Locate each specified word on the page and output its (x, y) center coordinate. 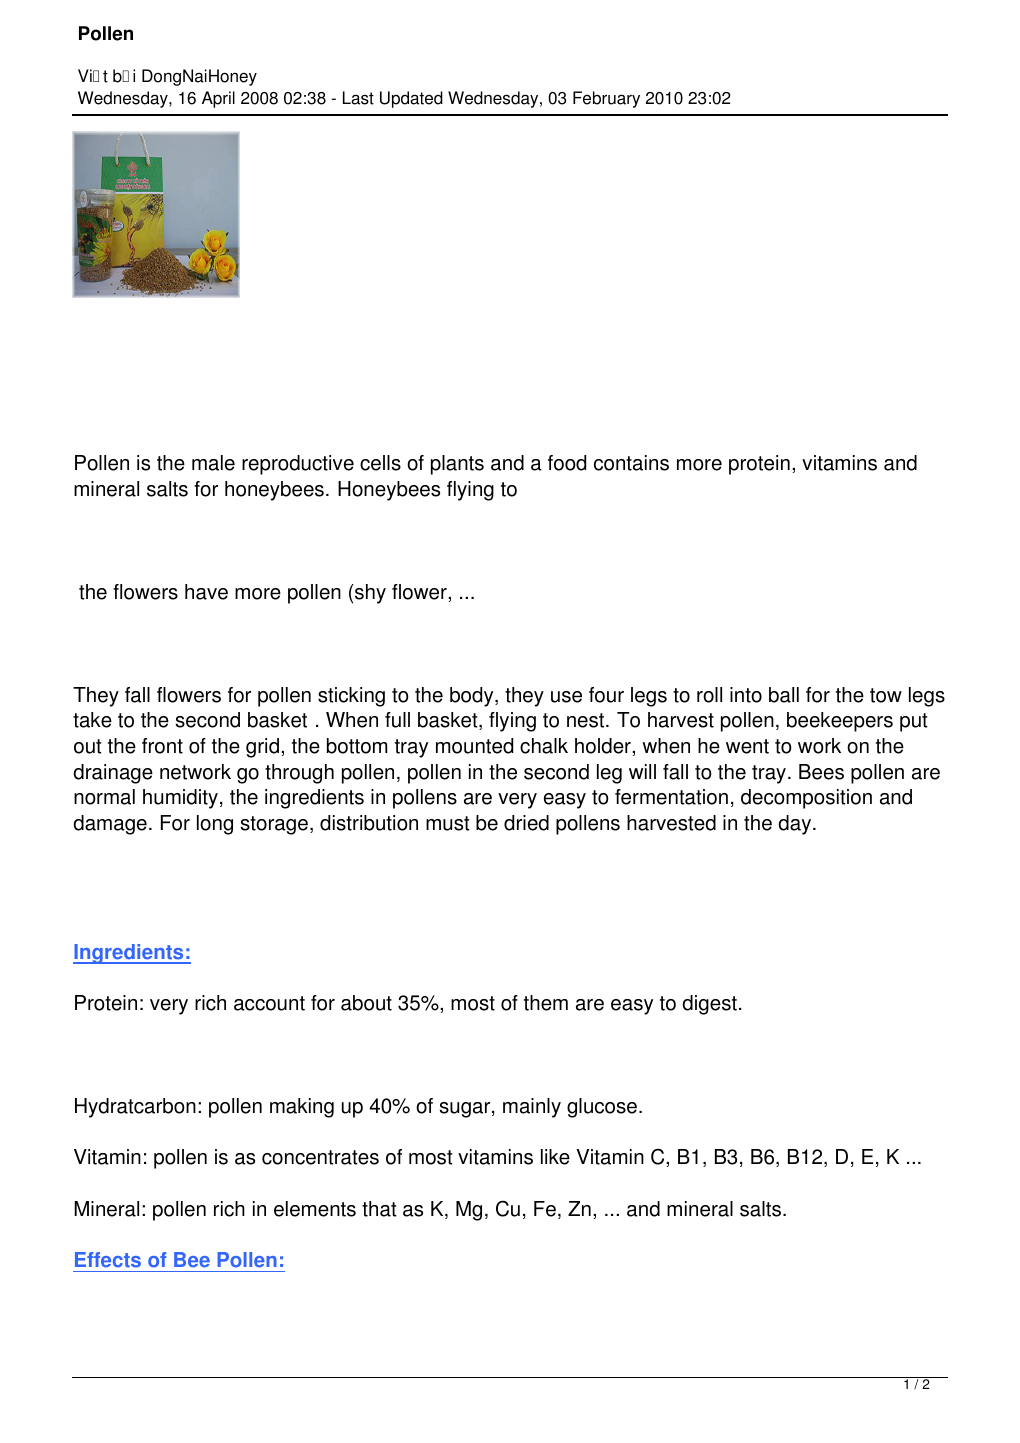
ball (784, 695)
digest (709, 1005)
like (555, 1157)
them (546, 1003)
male (213, 463)
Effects (108, 1260)
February (606, 99)
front (162, 746)
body (473, 697)
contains (631, 463)
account (269, 1003)
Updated (411, 99)
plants (457, 465)
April (218, 99)
